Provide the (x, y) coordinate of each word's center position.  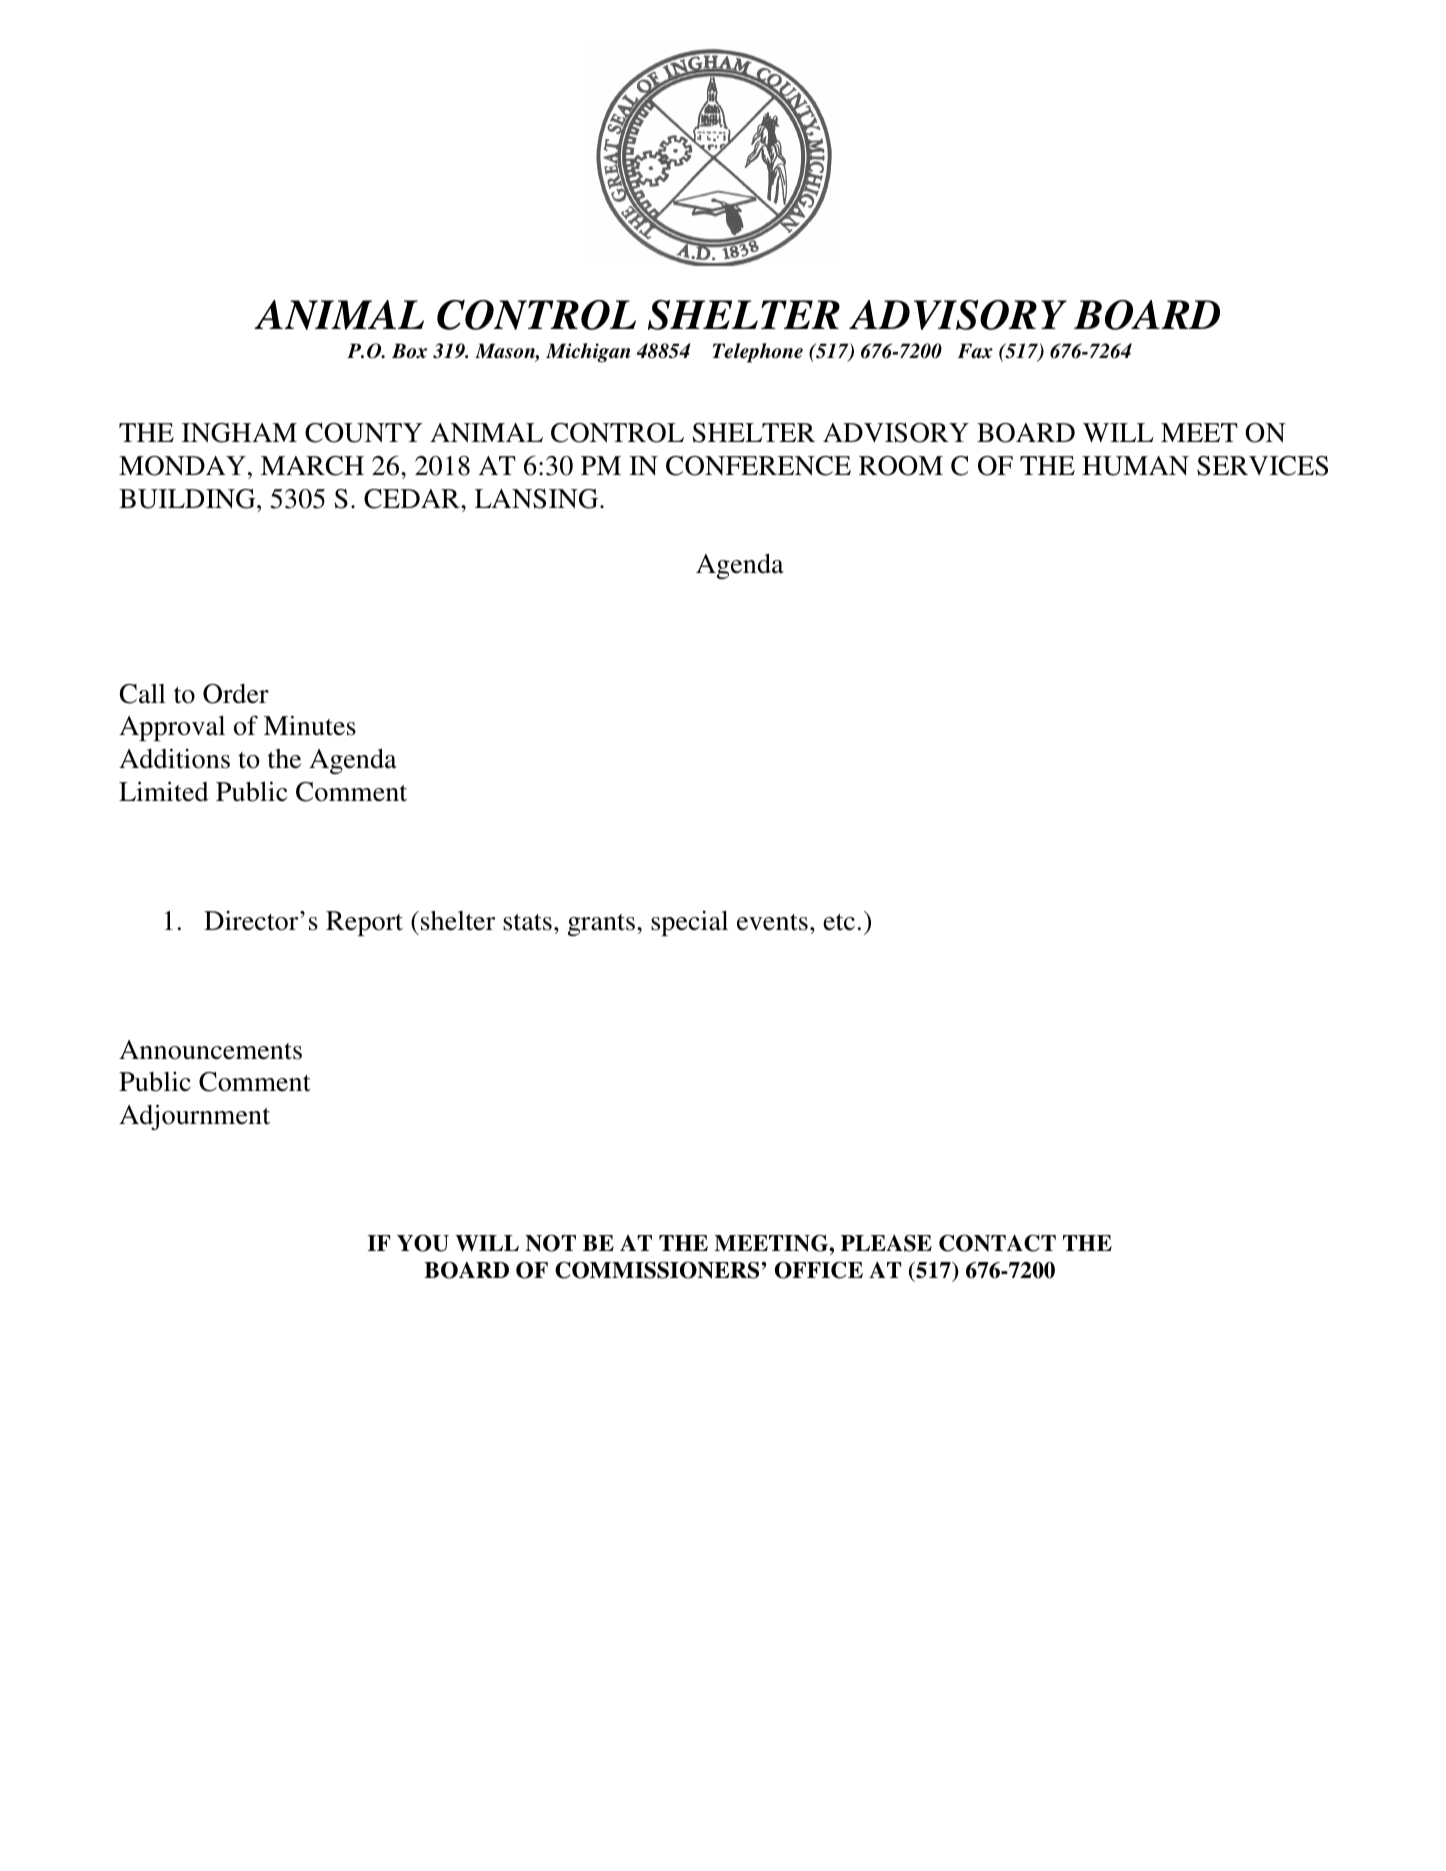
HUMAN (1135, 466)
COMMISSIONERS (657, 1270)
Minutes (310, 725)
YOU (423, 1243)
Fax (975, 351)
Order (236, 694)
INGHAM (239, 433)
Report (364, 923)
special (689, 923)
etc (839, 922)
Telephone (757, 353)
